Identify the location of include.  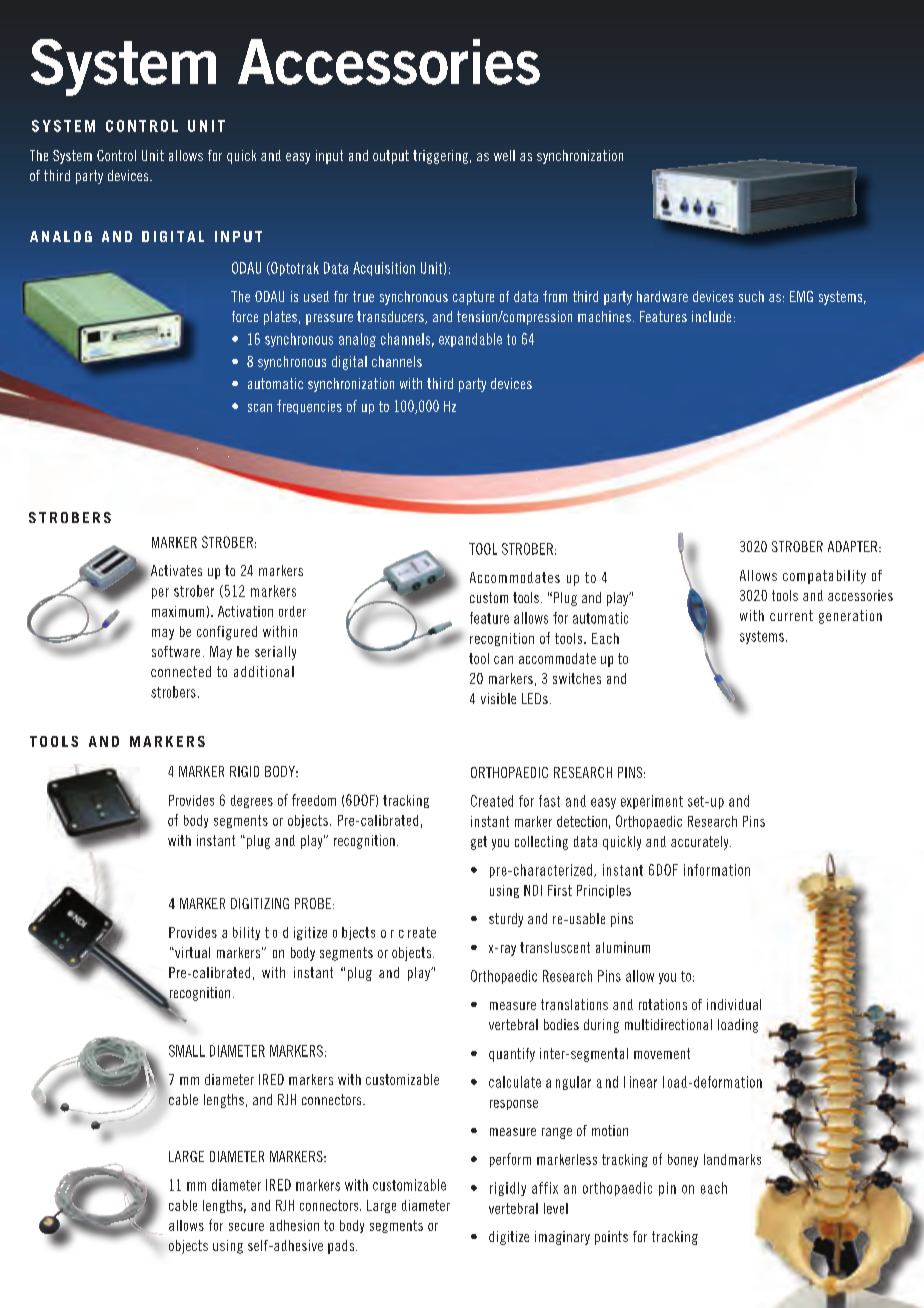
(711, 316).
